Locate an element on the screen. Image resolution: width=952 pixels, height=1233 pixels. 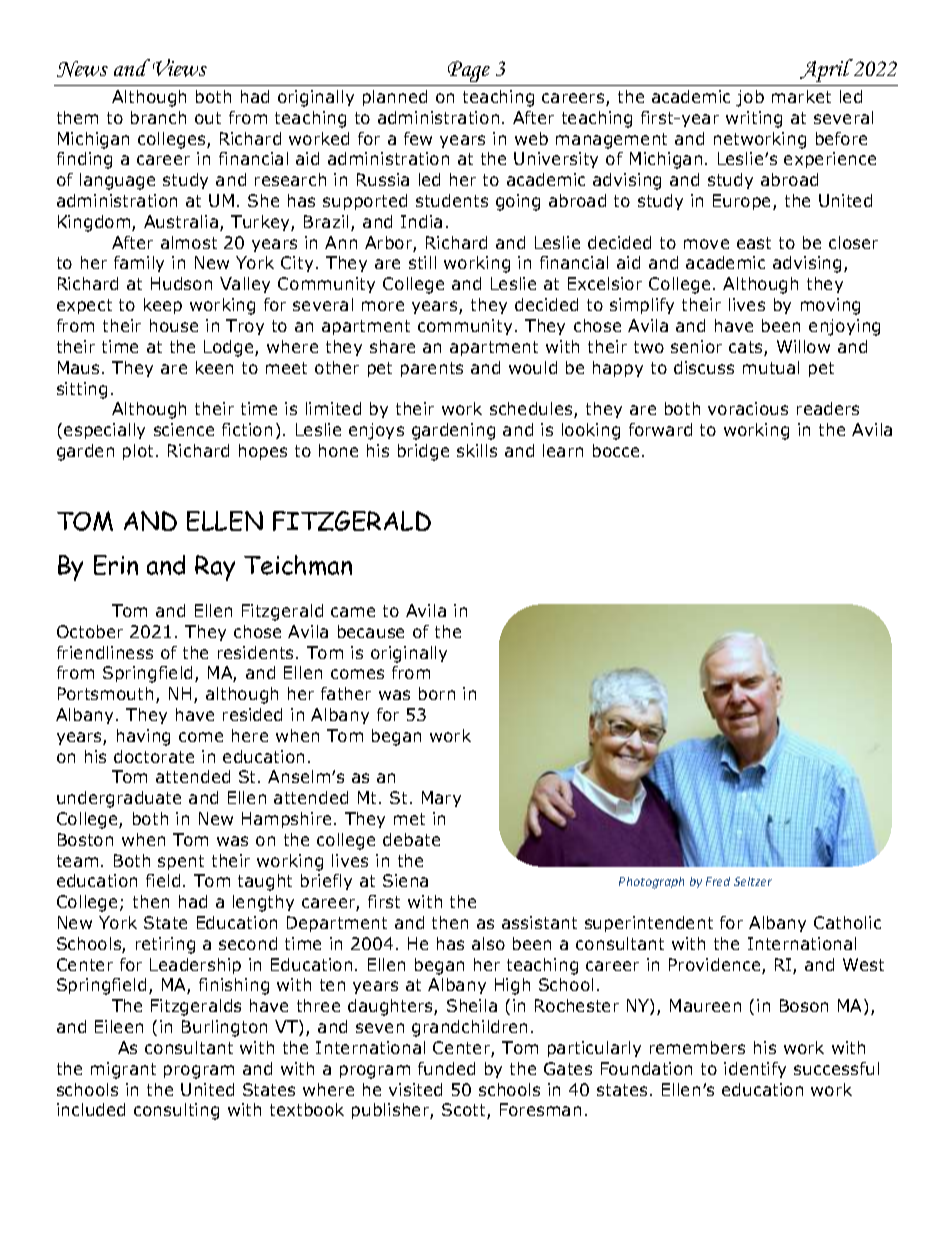
science is located at coordinates (184, 429).
